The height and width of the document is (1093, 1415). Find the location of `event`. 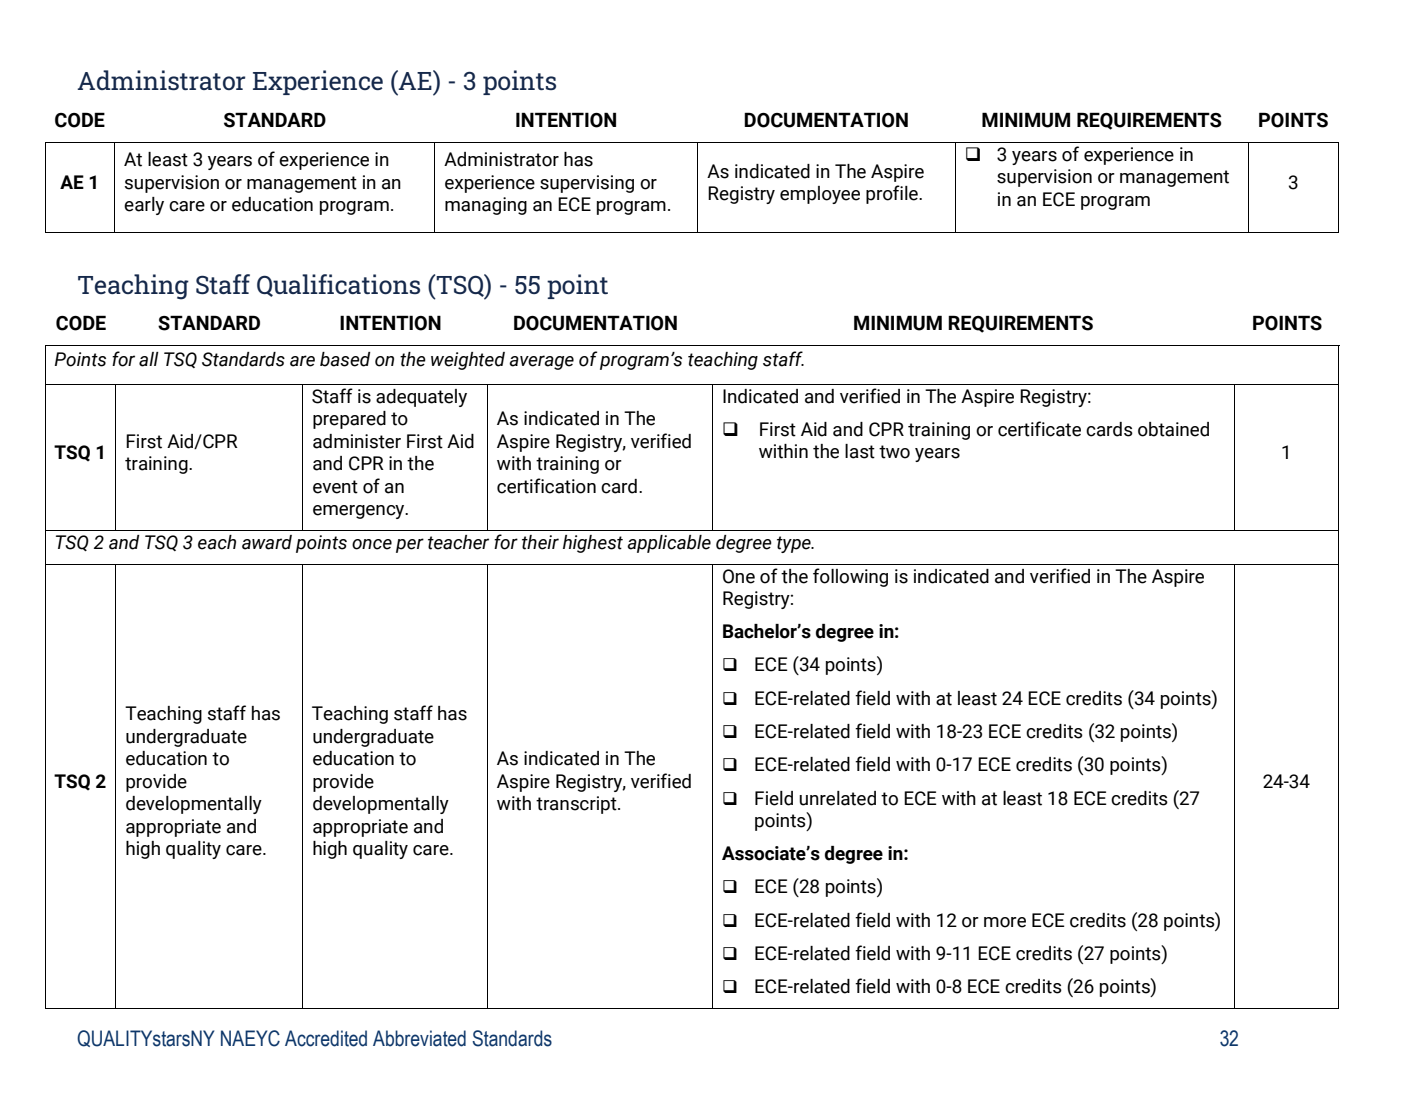

event is located at coordinates (335, 487).
